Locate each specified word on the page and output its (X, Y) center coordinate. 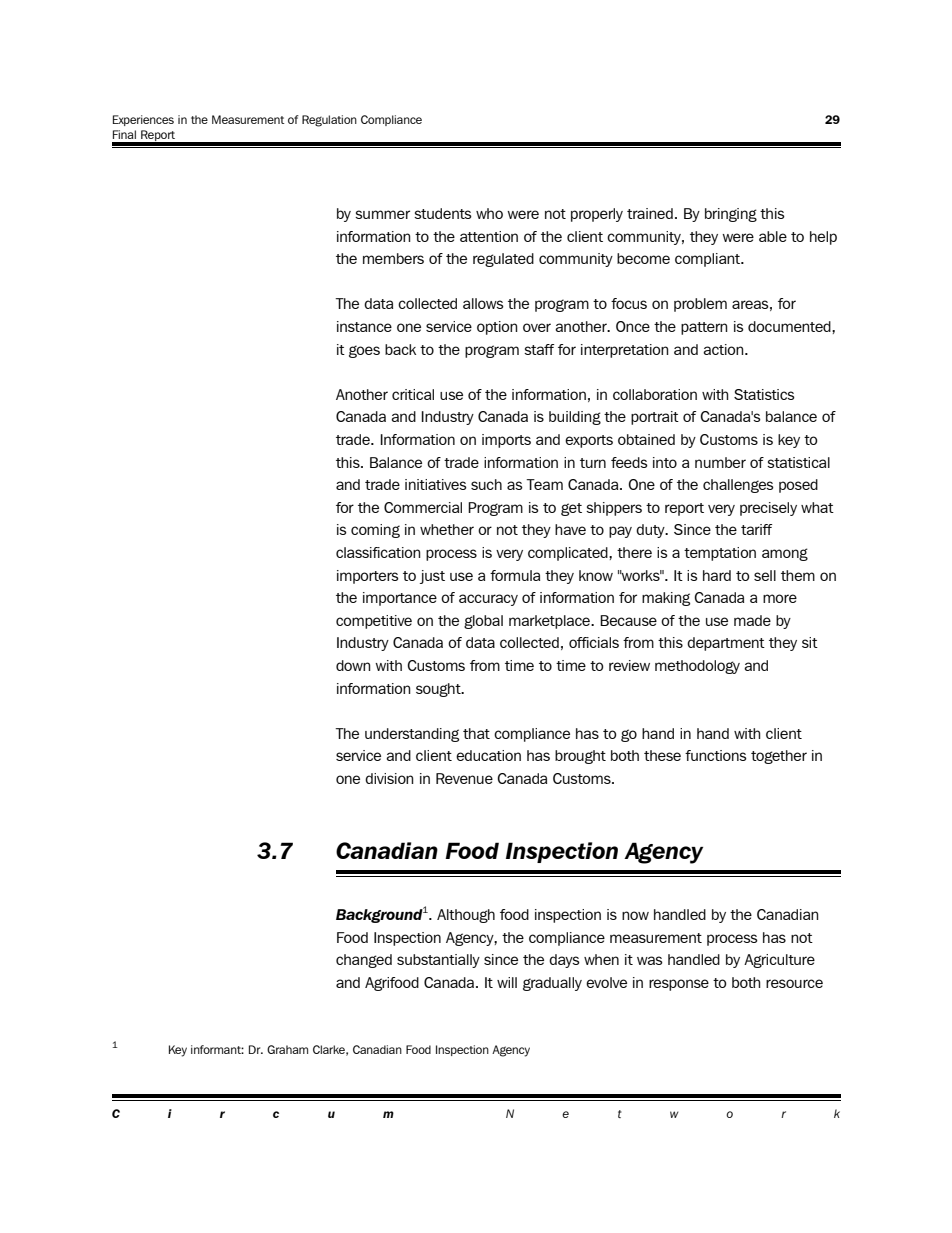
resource (794, 983)
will (507, 982)
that (476, 733)
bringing (731, 215)
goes (364, 351)
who (489, 213)
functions (716, 755)
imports (506, 441)
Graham (287, 1049)
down (353, 665)
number (720, 462)
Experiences (143, 120)
